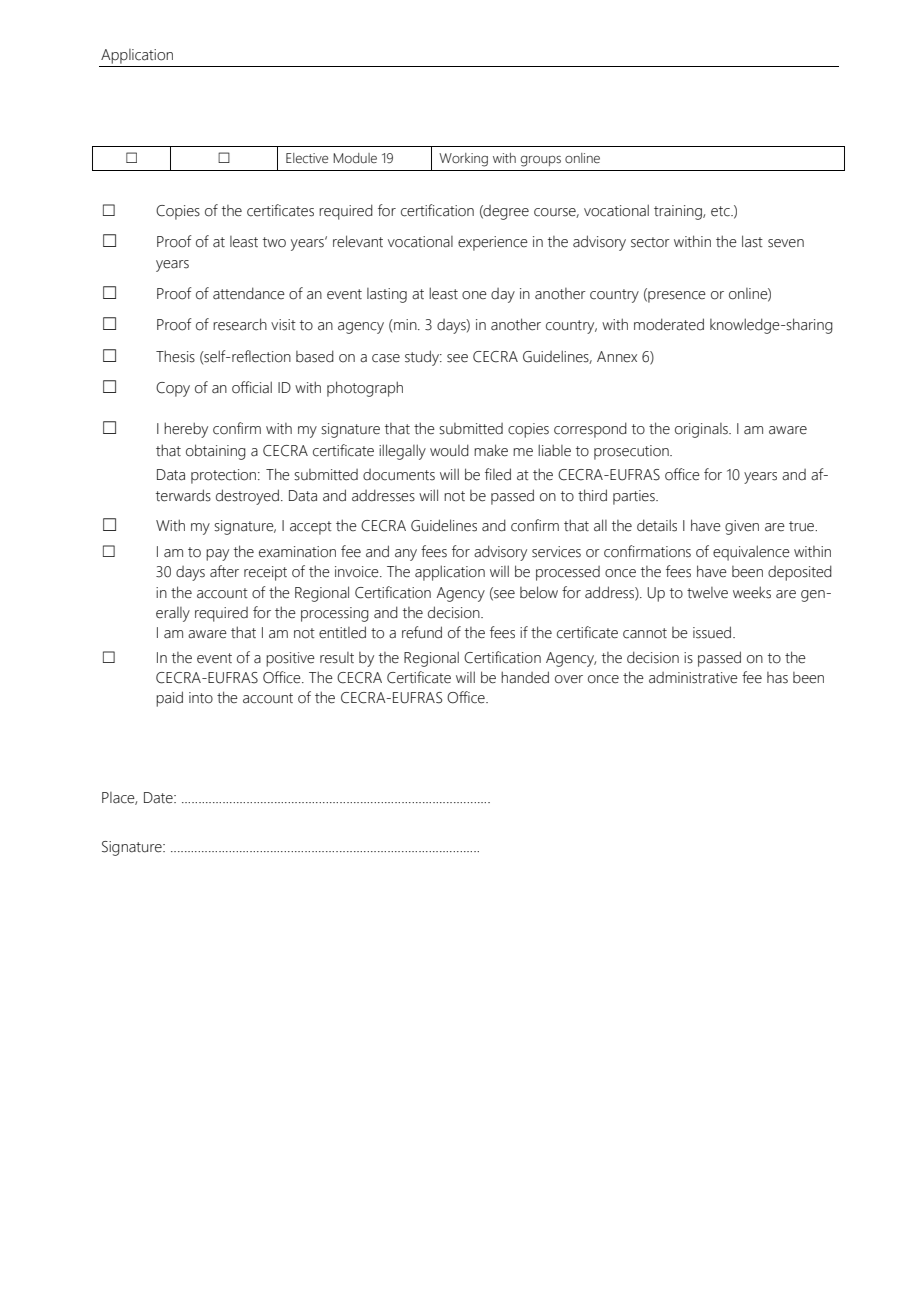  What do you see at coordinates (721, 211) in the screenshot?
I see `etc` at bounding box center [721, 211].
